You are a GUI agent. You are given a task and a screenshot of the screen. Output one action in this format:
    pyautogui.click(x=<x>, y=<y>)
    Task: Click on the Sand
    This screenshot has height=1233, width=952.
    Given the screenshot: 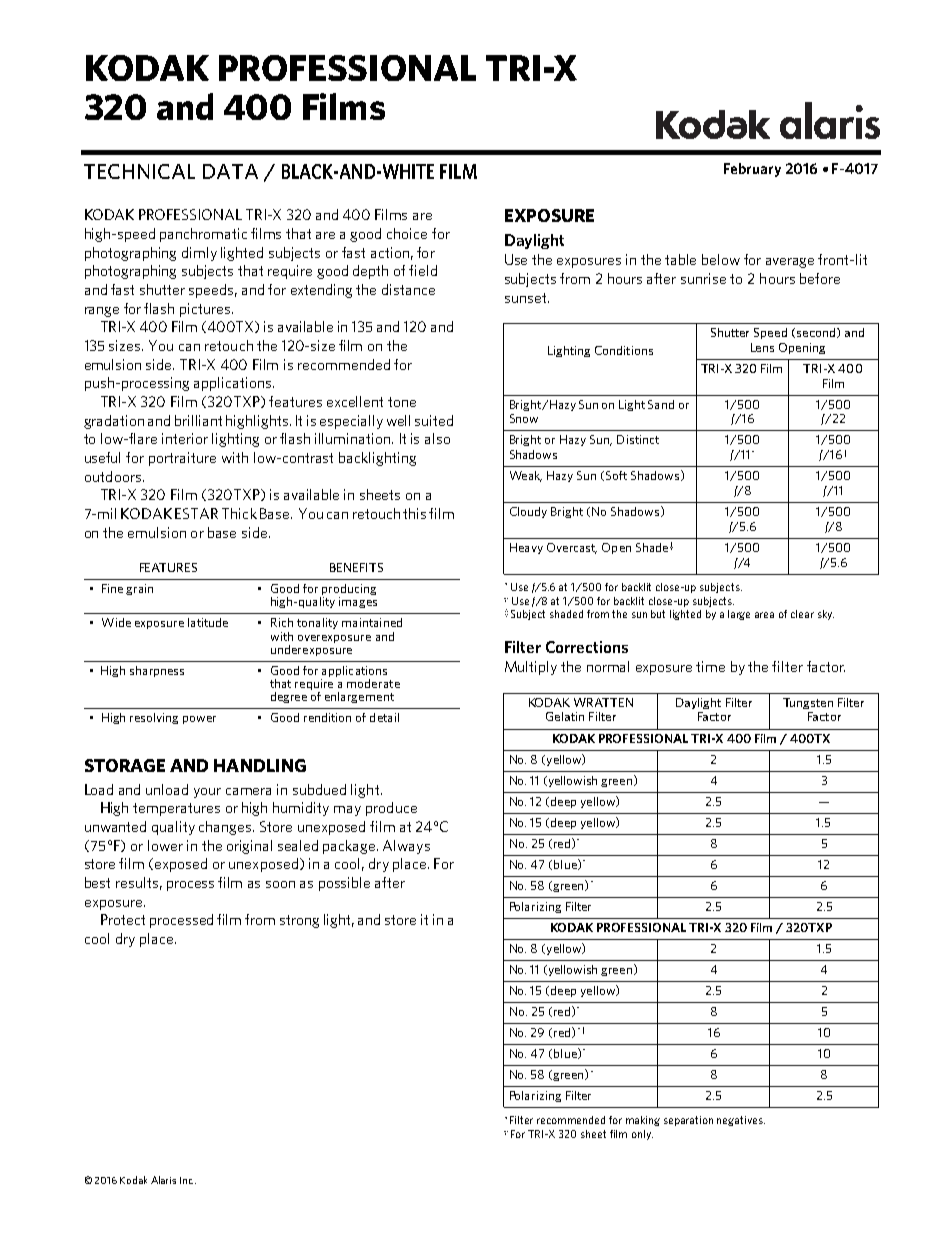 What is the action you would take?
    pyautogui.click(x=661, y=404)
